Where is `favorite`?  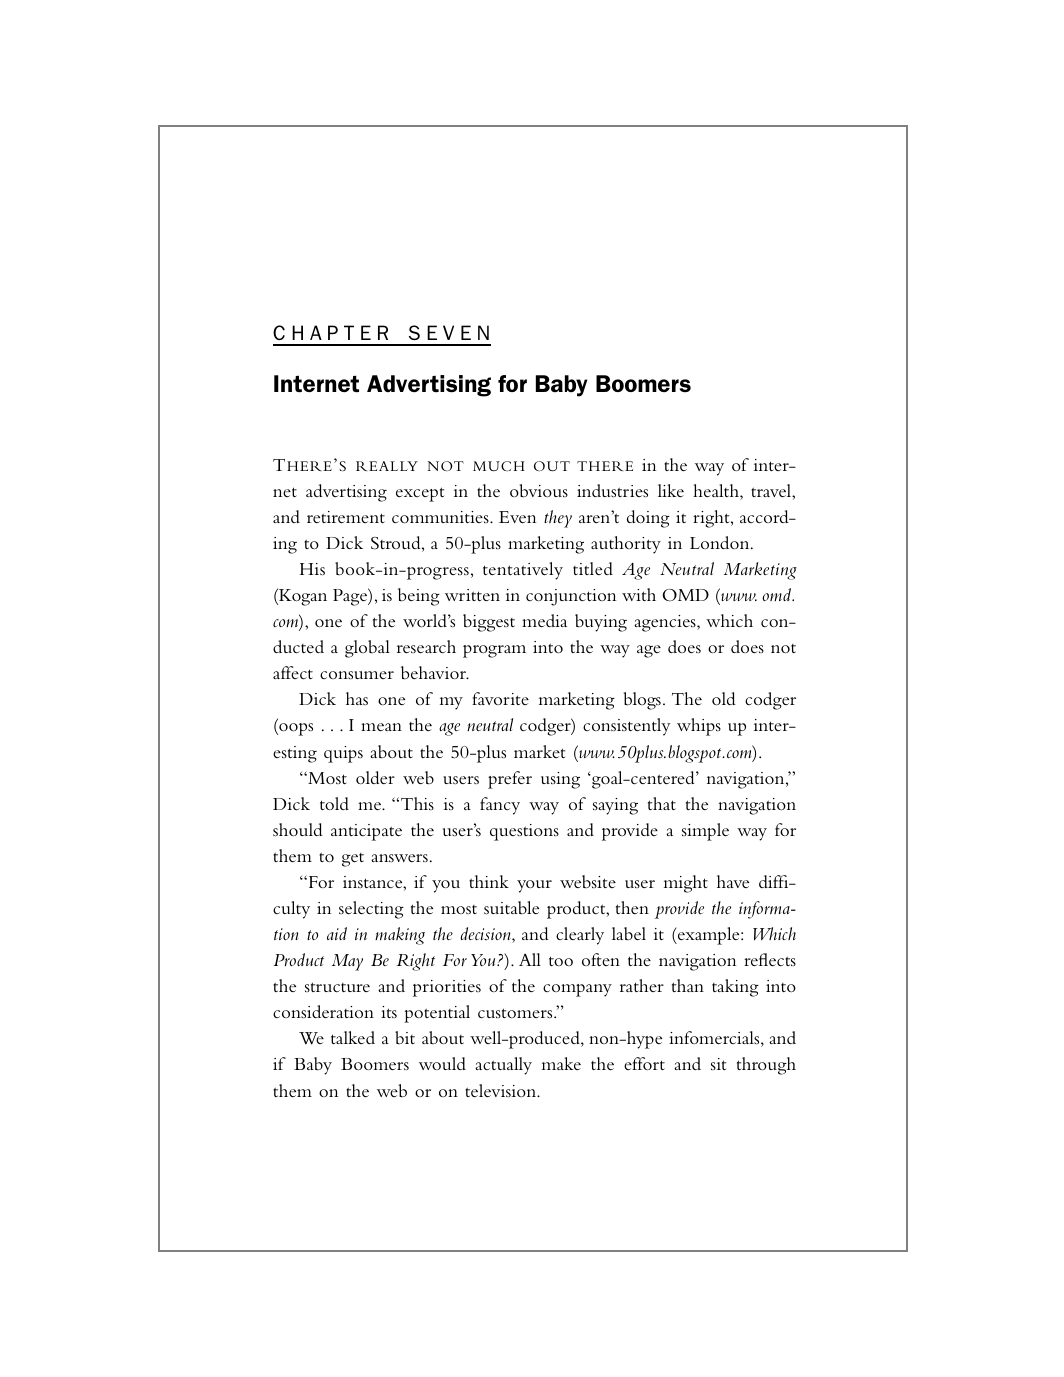 favorite is located at coordinates (500, 698).
